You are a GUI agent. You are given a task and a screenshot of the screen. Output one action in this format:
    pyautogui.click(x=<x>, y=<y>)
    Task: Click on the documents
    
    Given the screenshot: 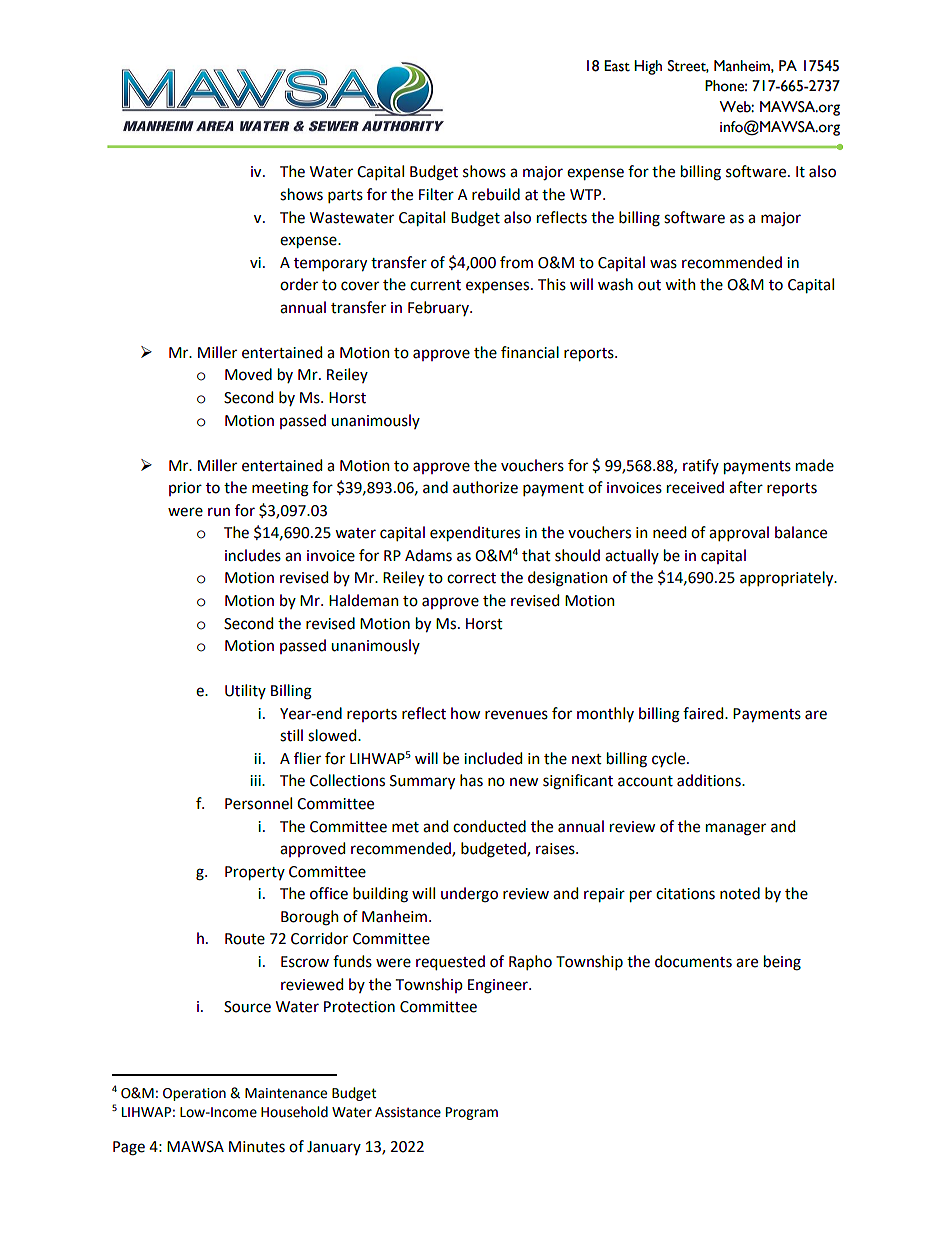 What is the action you would take?
    pyautogui.click(x=693, y=961)
